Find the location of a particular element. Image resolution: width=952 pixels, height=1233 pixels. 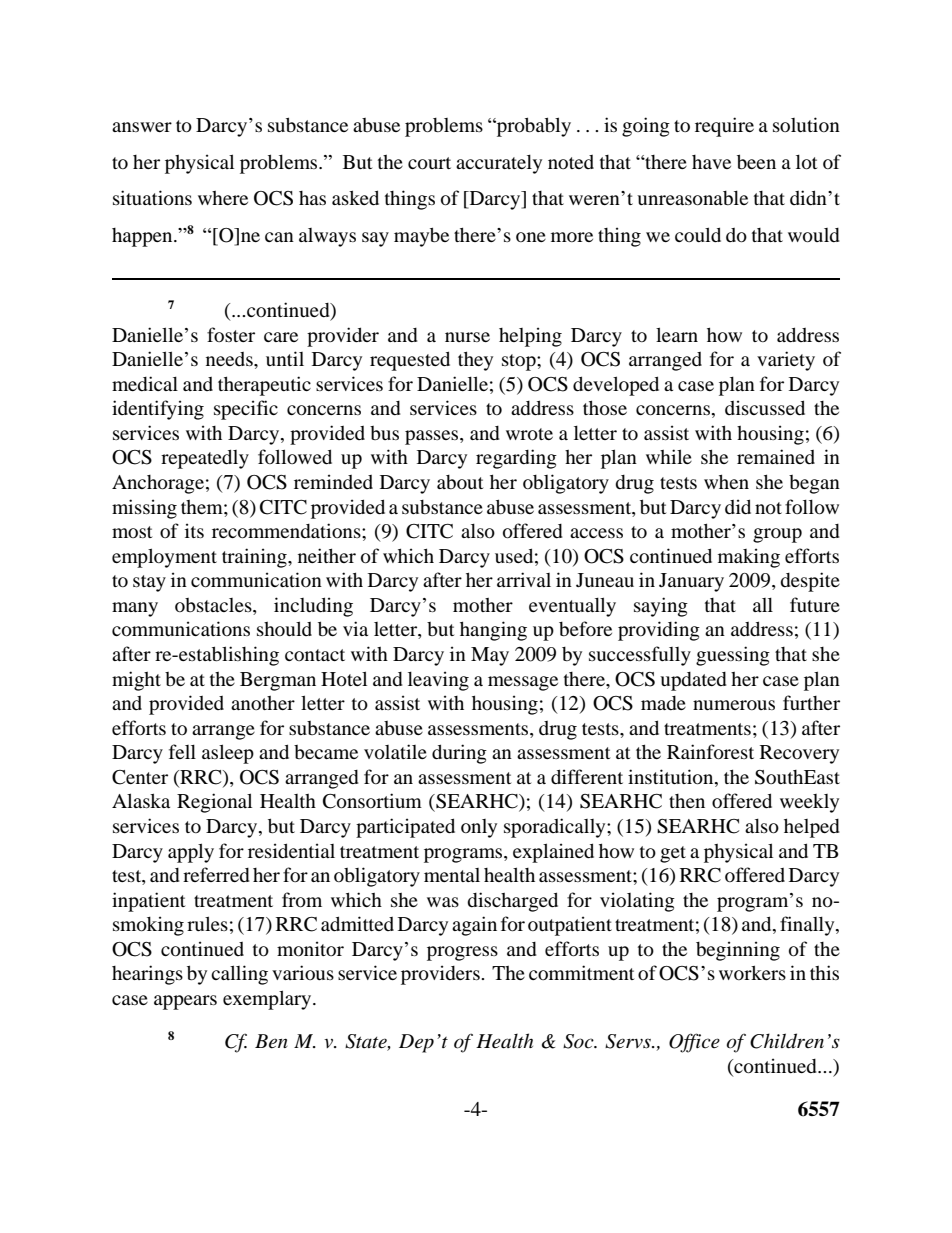

been is located at coordinates (756, 161).
